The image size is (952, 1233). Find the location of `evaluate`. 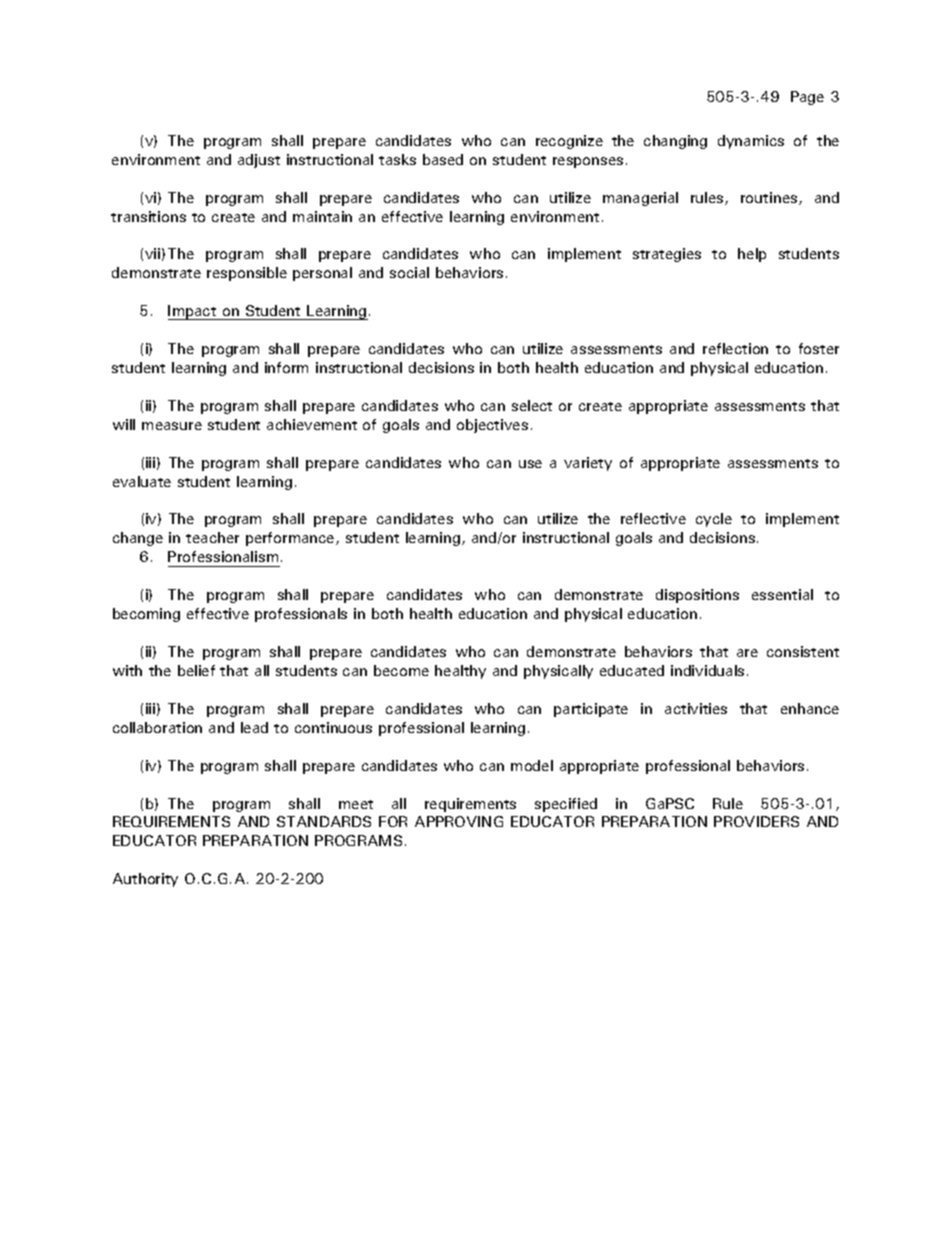

evaluate is located at coordinates (142, 481).
